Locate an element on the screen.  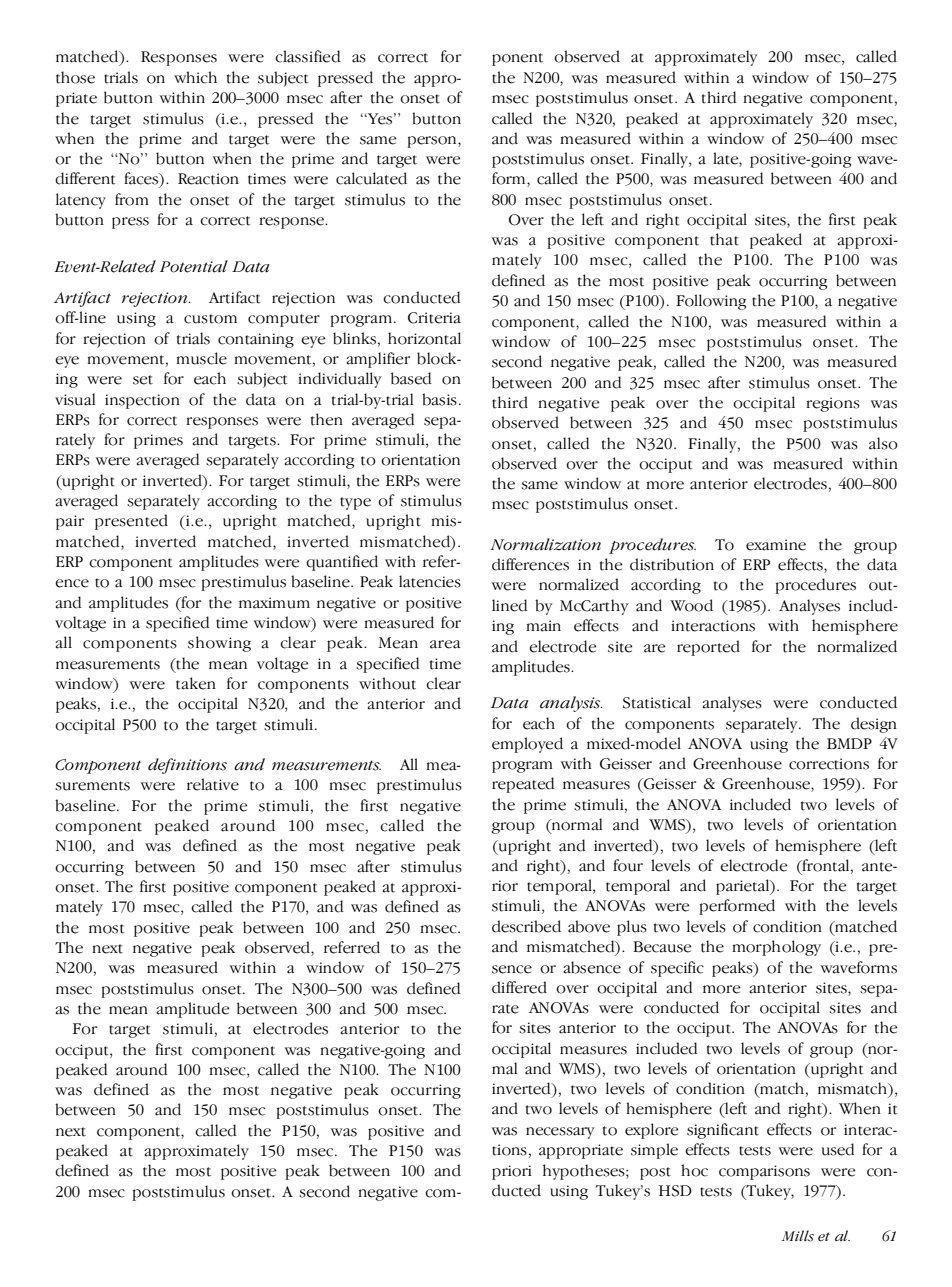
area is located at coordinates (445, 644).
